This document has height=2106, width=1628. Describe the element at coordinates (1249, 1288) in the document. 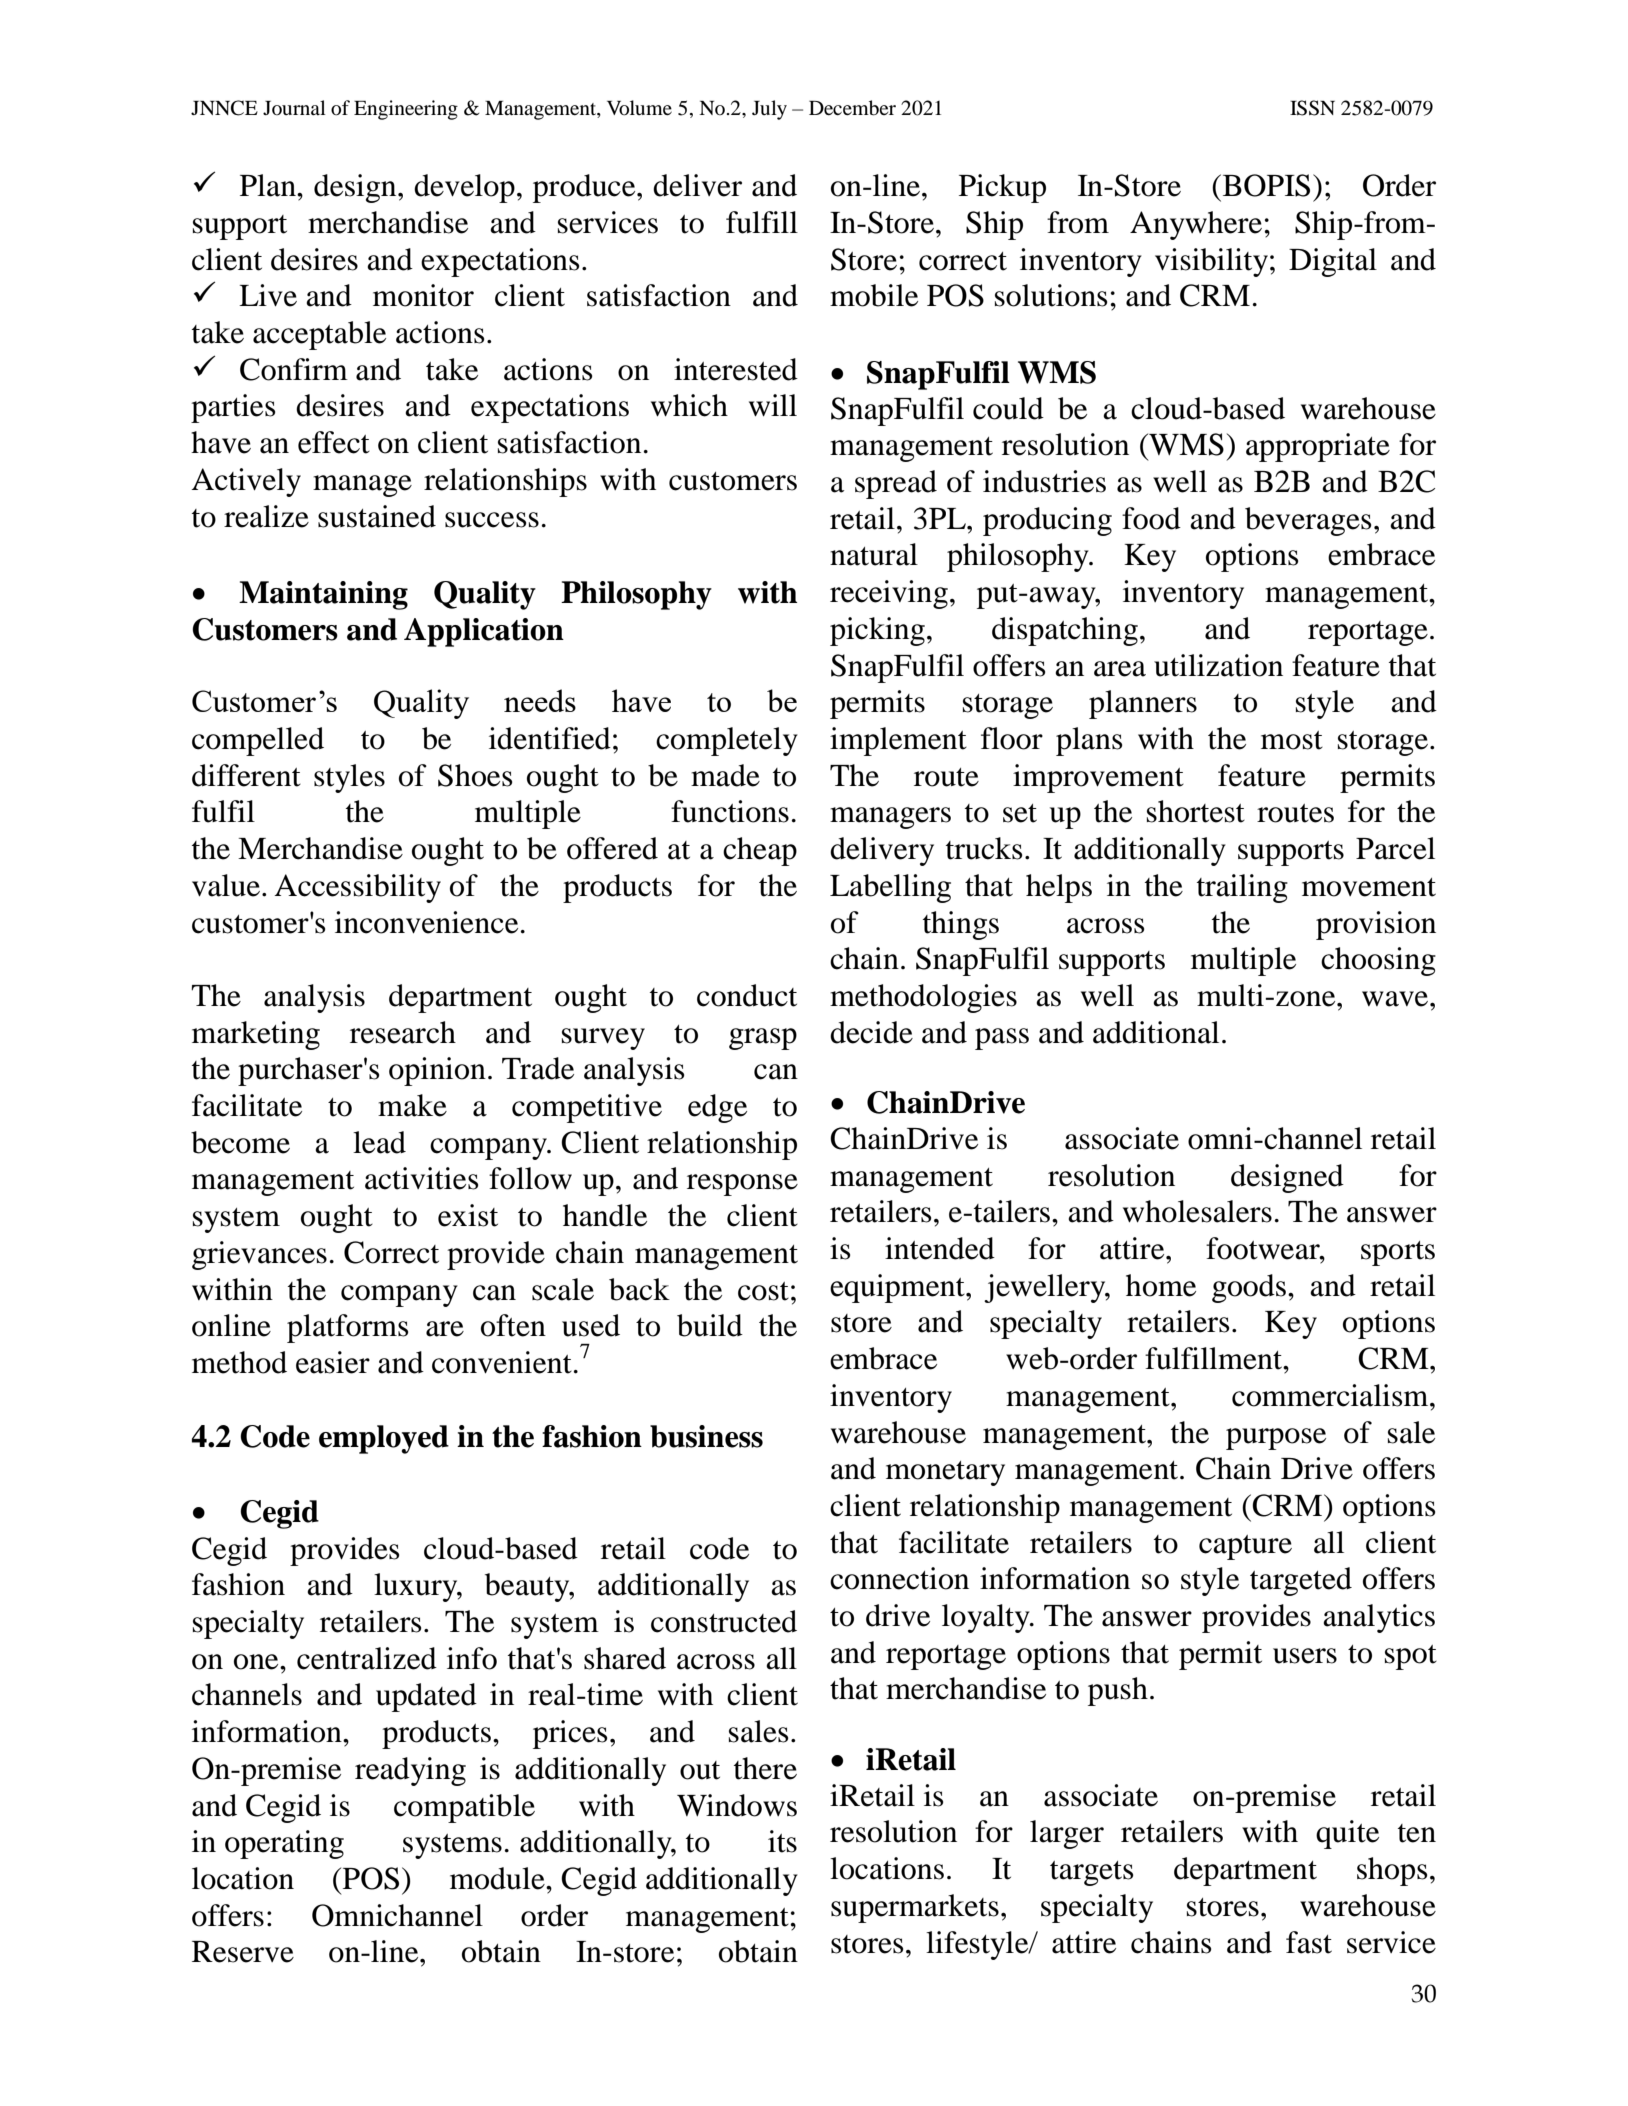

I see `goods` at that location.
